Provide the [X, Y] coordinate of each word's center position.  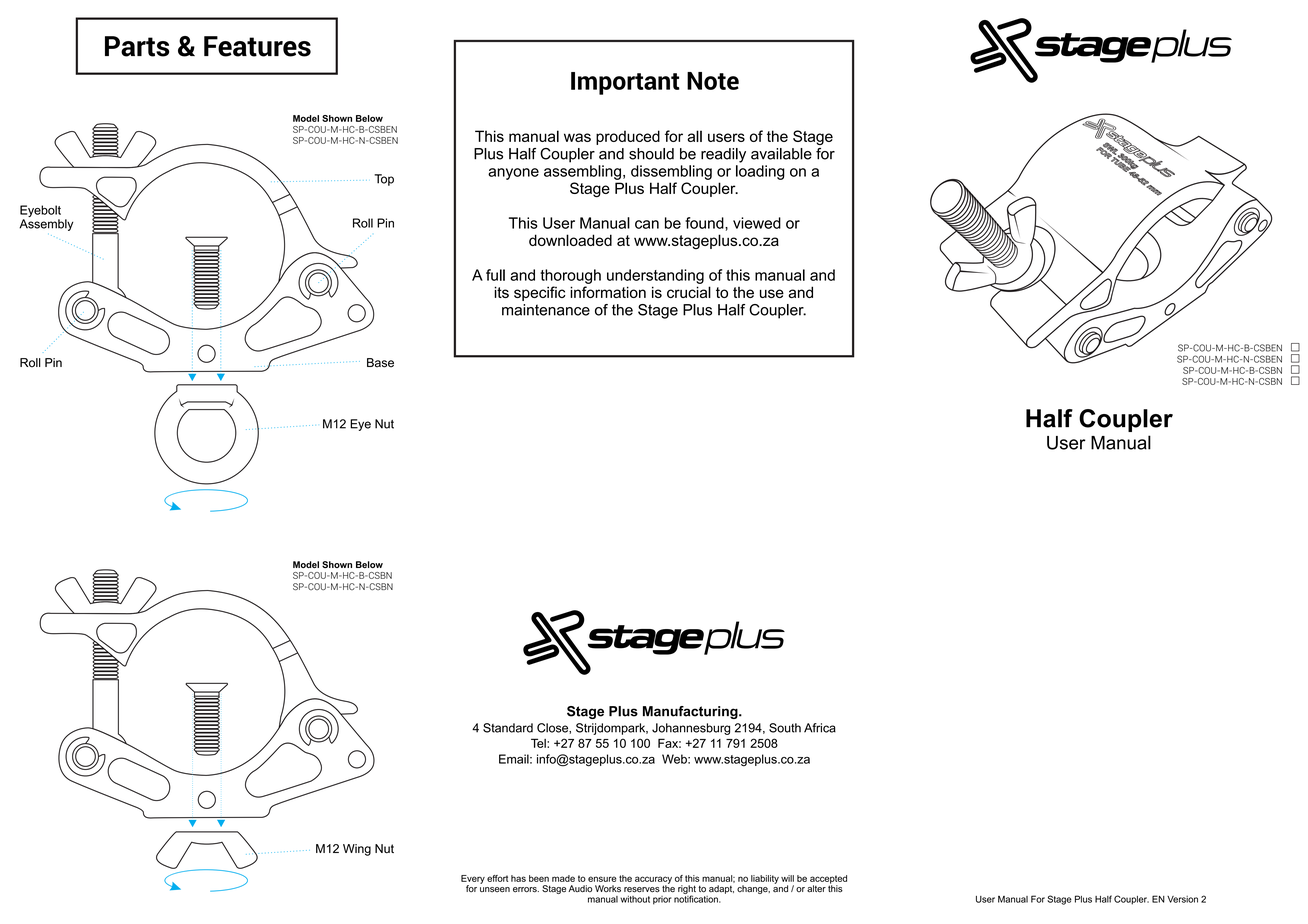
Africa [820, 728]
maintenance [546, 310]
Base [380, 363]
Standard [508, 728]
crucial [689, 292]
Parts [137, 46]
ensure [602, 879]
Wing [357, 850]
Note [713, 81]
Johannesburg [691, 729]
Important [625, 83]
